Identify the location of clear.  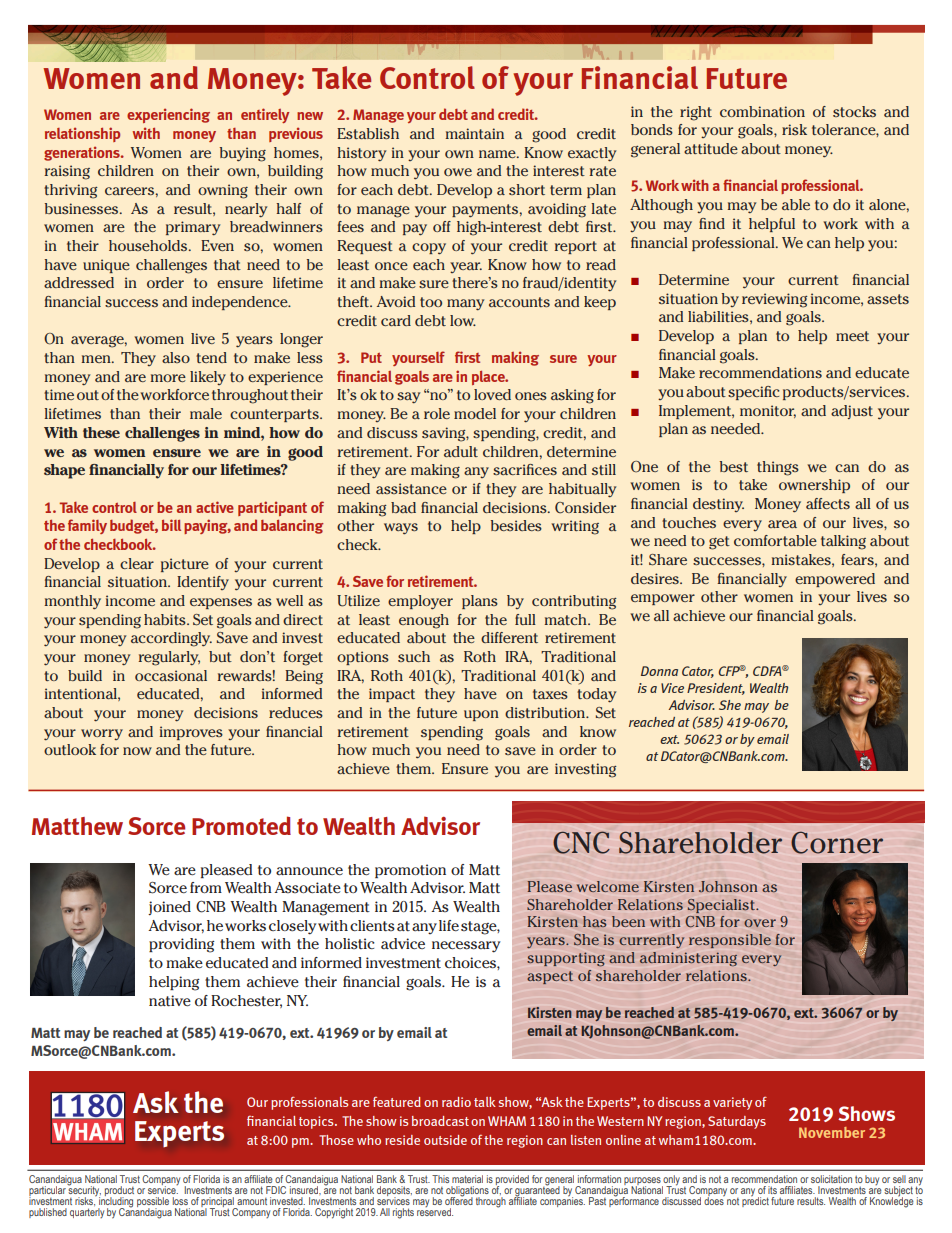
(137, 563).
